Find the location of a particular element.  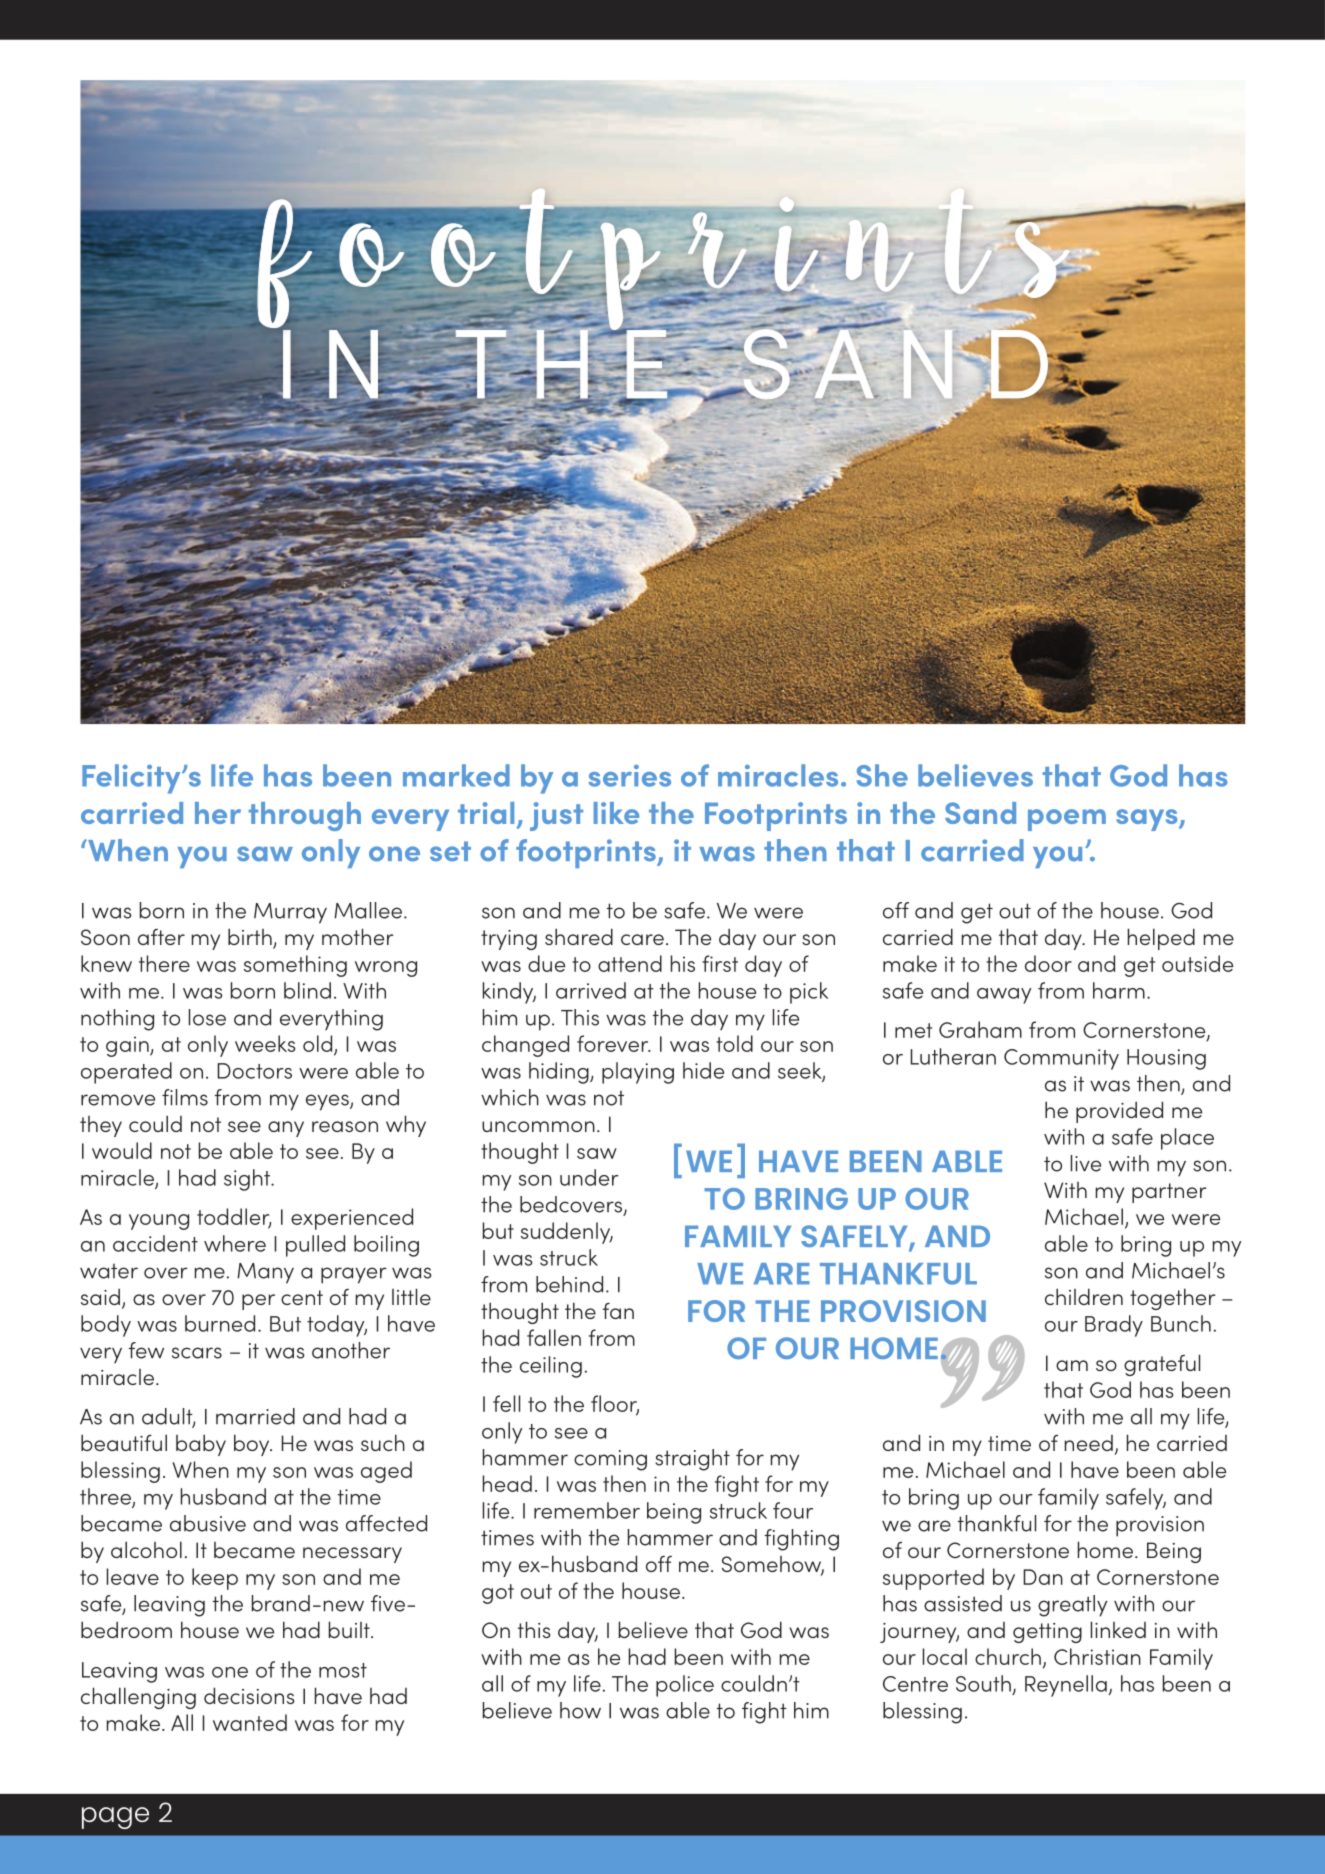

She is located at coordinates (882, 775).
